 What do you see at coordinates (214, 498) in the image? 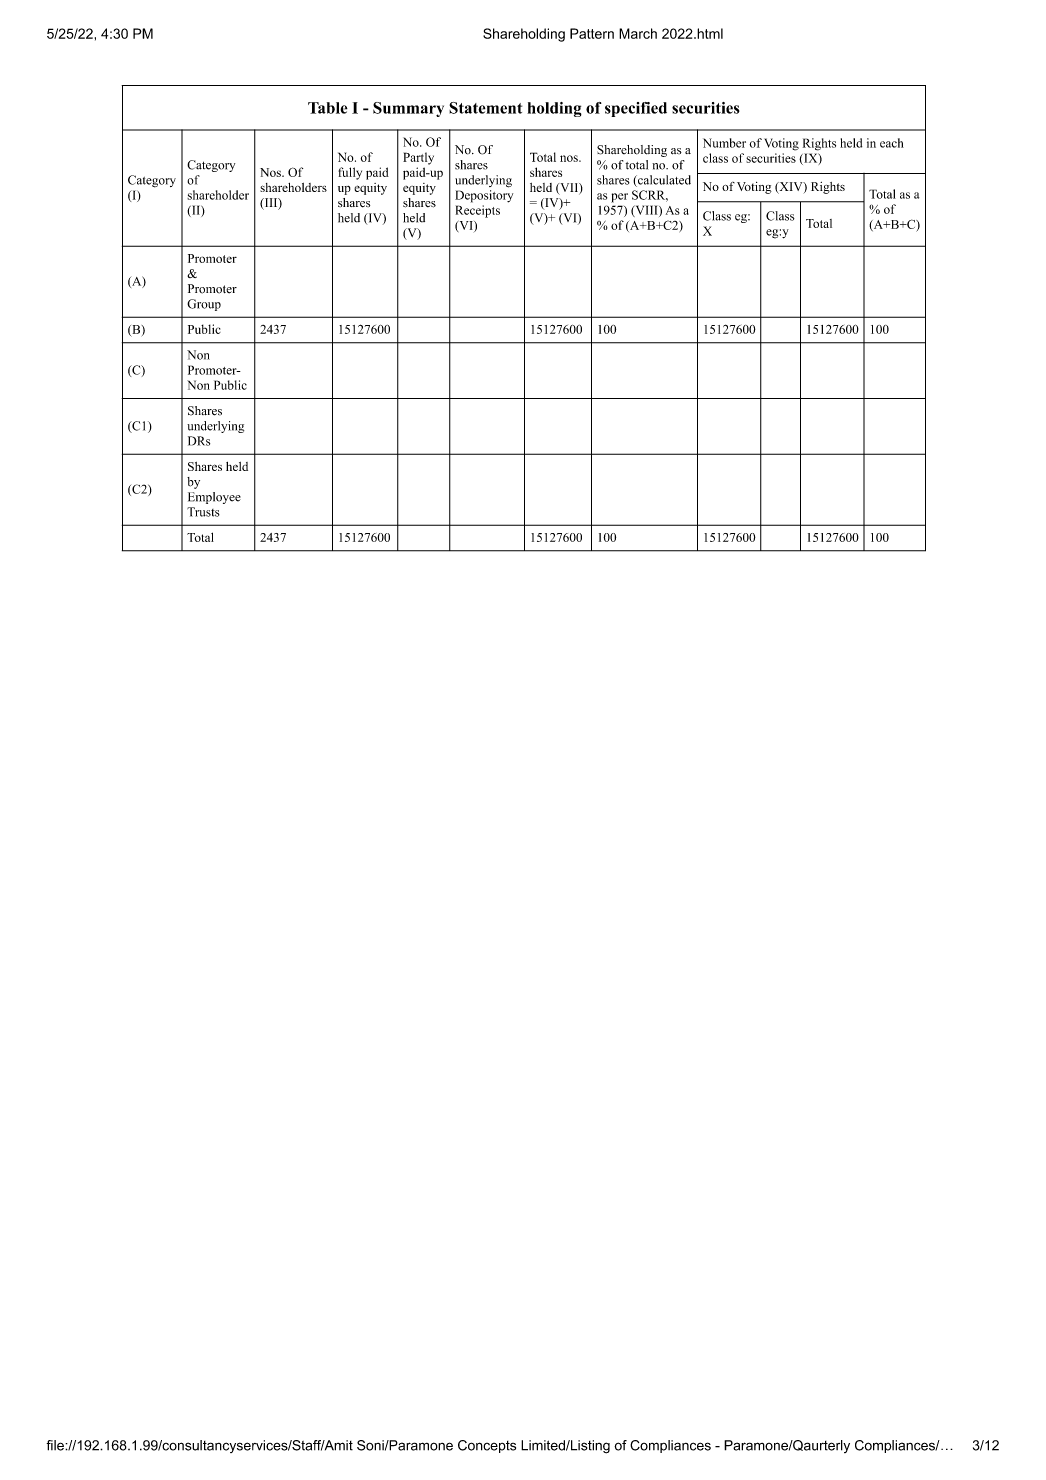
I see `Employee` at bounding box center [214, 498].
